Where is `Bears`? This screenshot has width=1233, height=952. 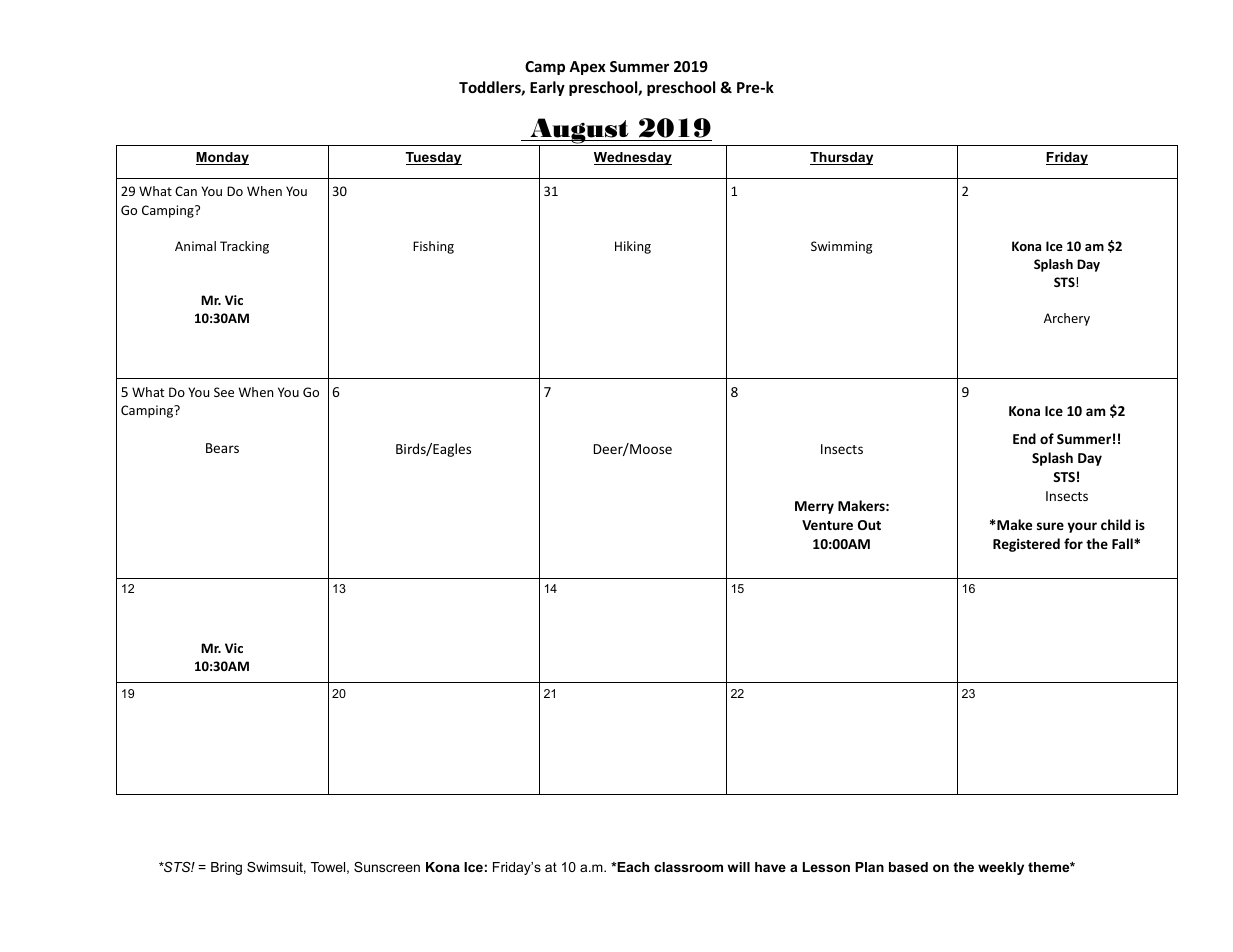 Bears is located at coordinates (222, 448).
